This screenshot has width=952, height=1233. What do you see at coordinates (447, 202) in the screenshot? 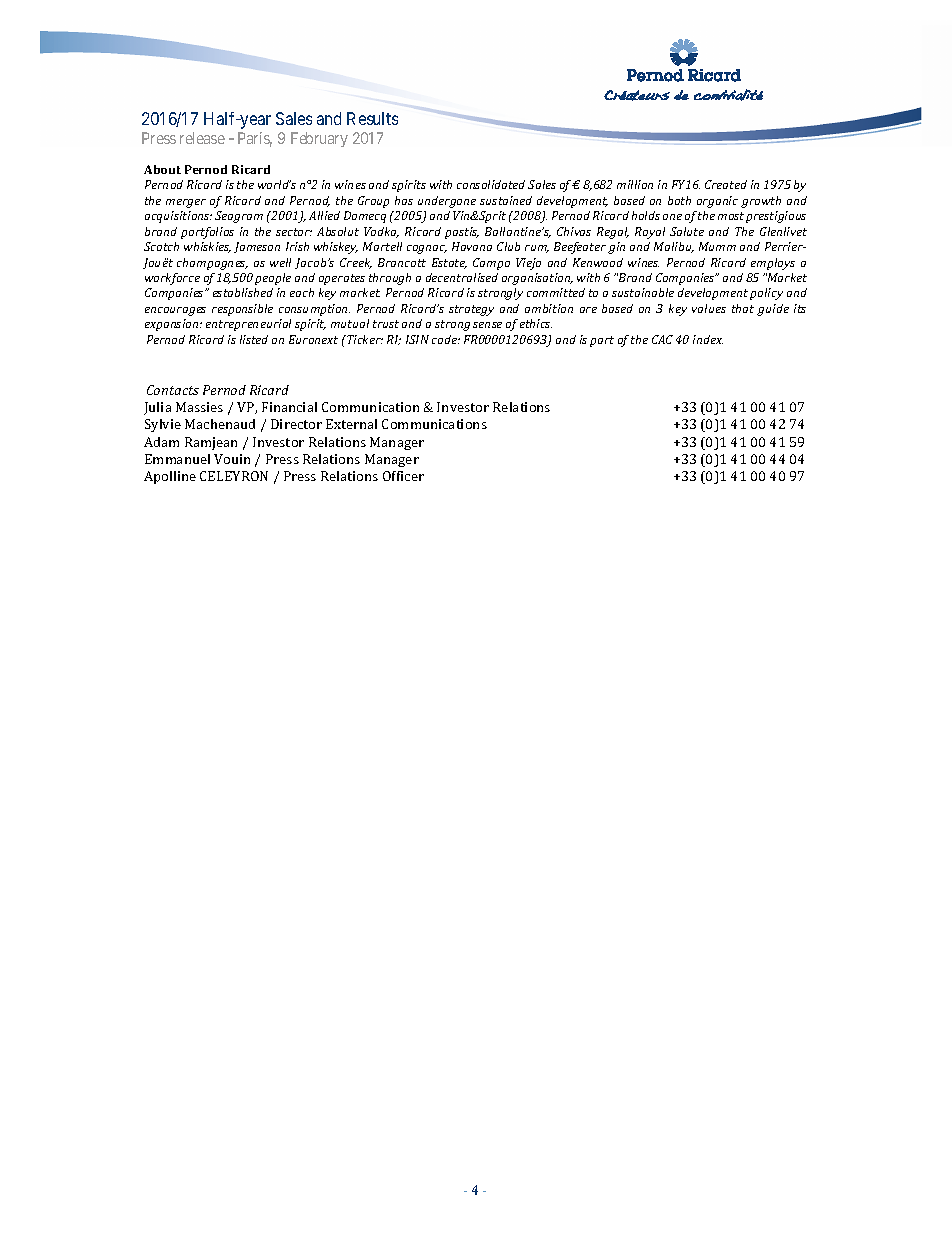
I see `undergone` at bounding box center [447, 202].
